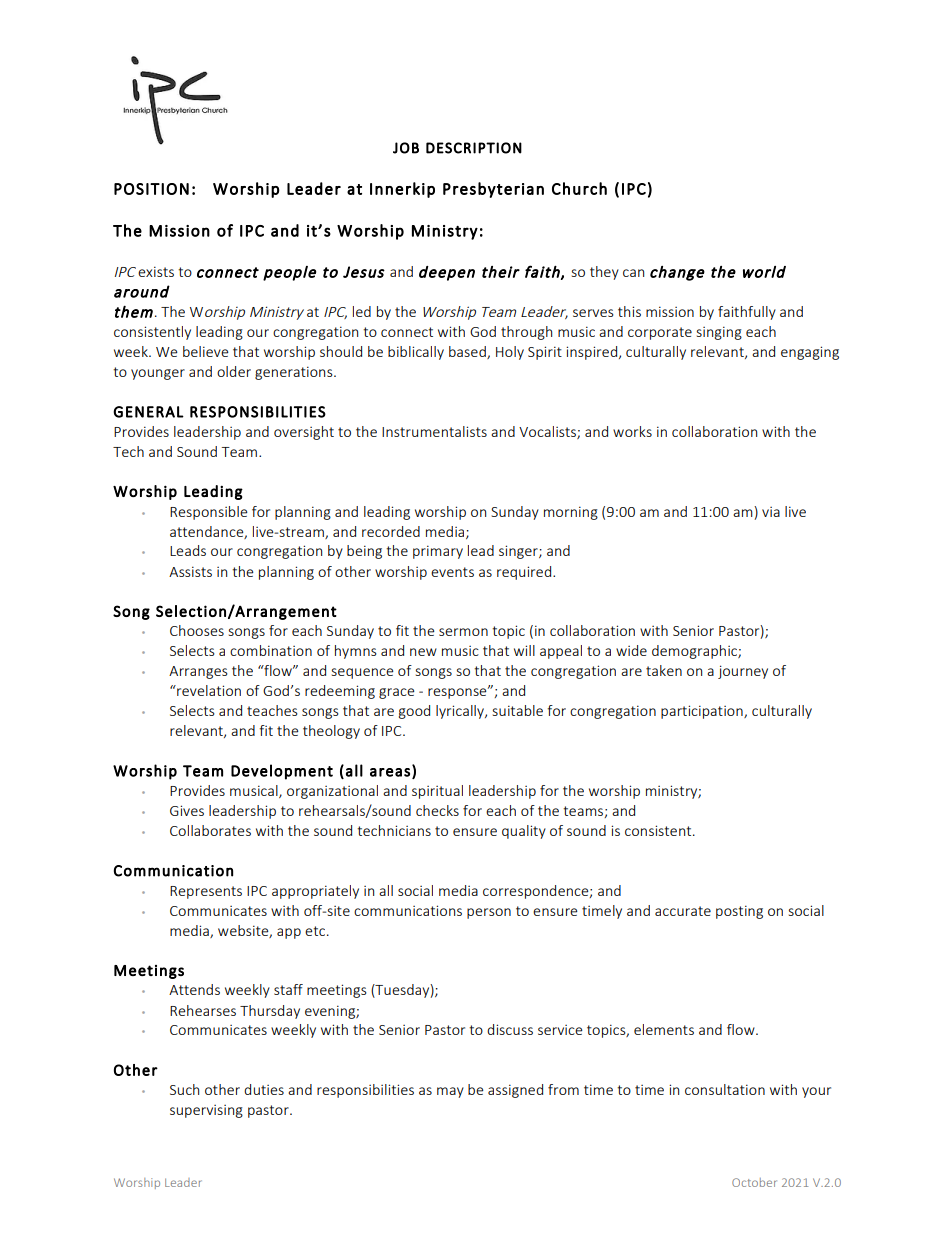  Describe the element at coordinates (739, 912) in the page. I see `posting` at that location.
